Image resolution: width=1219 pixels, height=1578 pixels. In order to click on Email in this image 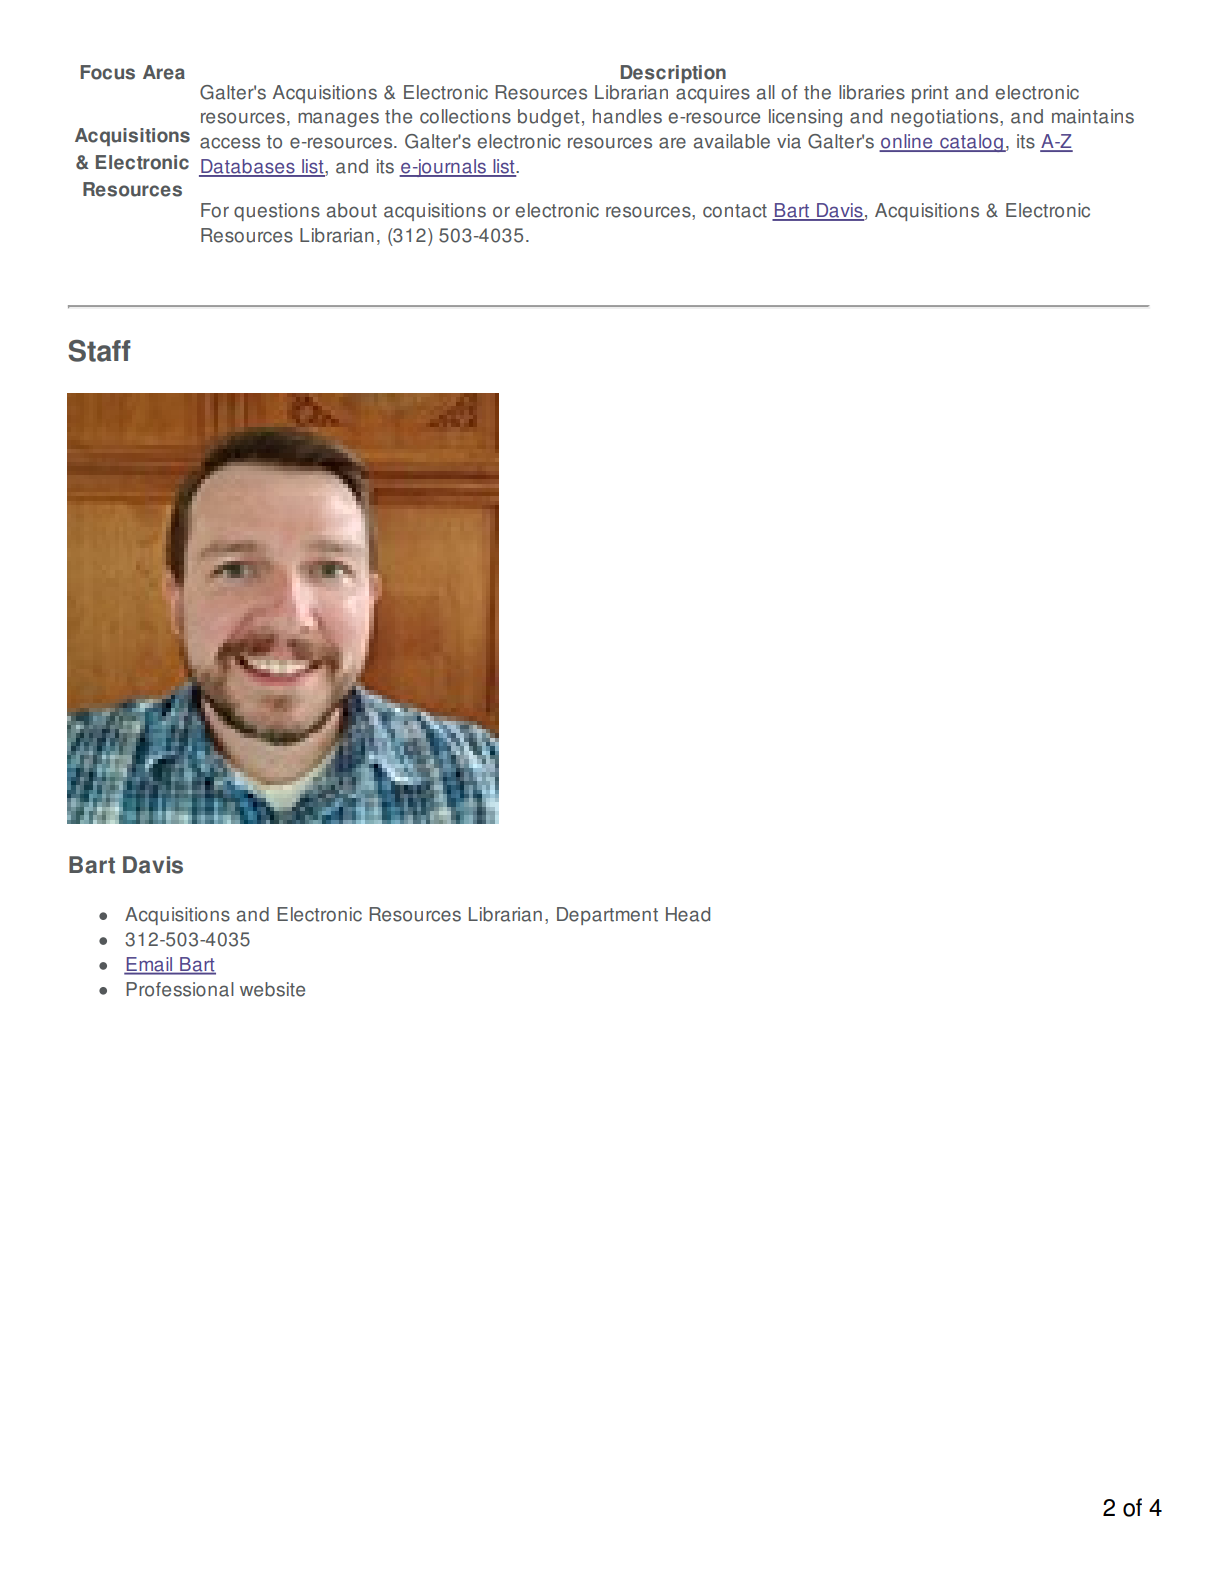, I will do `click(149, 965)`.
